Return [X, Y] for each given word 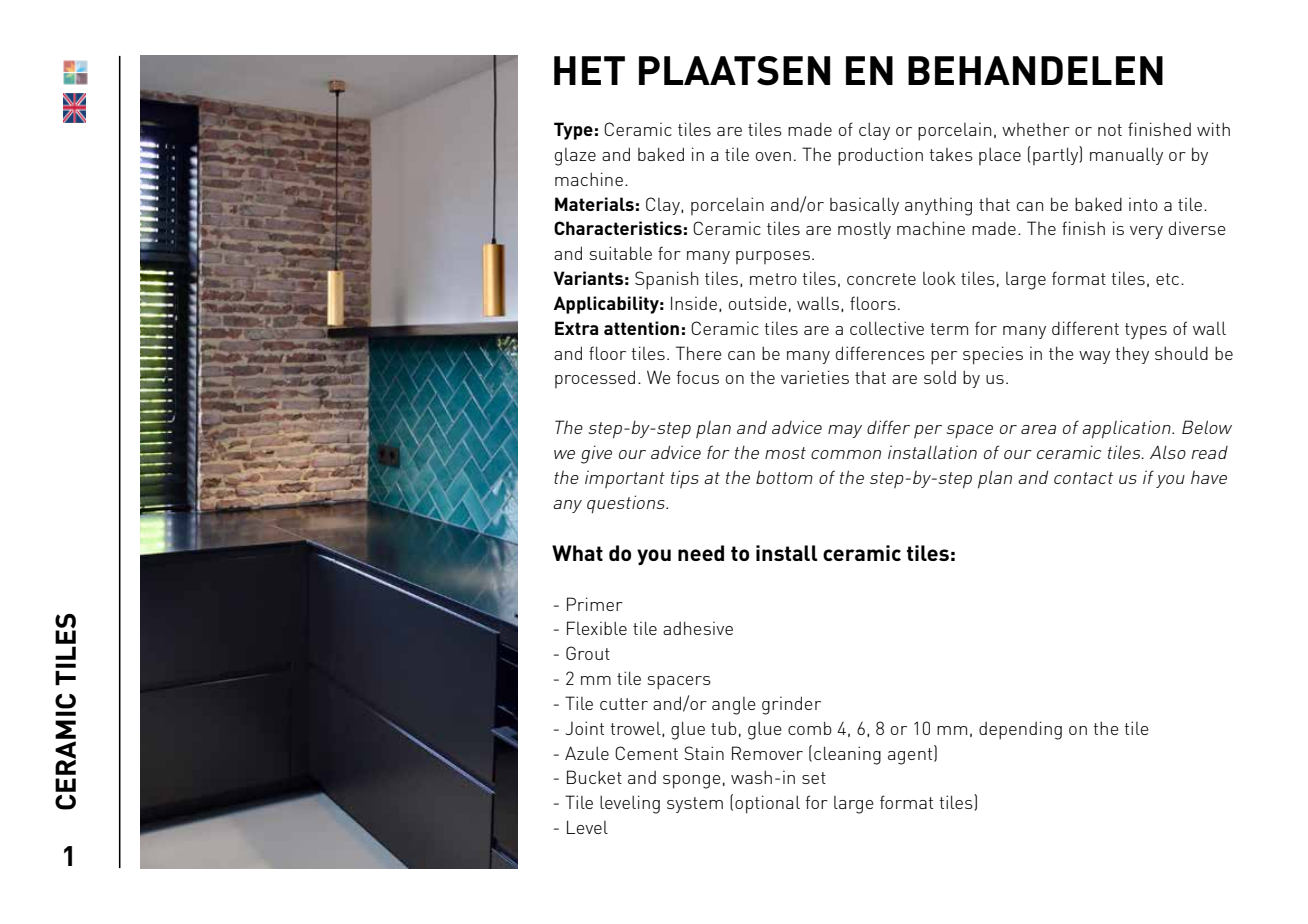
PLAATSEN [734, 71]
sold [940, 377]
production [880, 156]
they [1132, 355]
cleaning [847, 755]
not [1110, 130]
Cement [646, 753]
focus [698, 377]
